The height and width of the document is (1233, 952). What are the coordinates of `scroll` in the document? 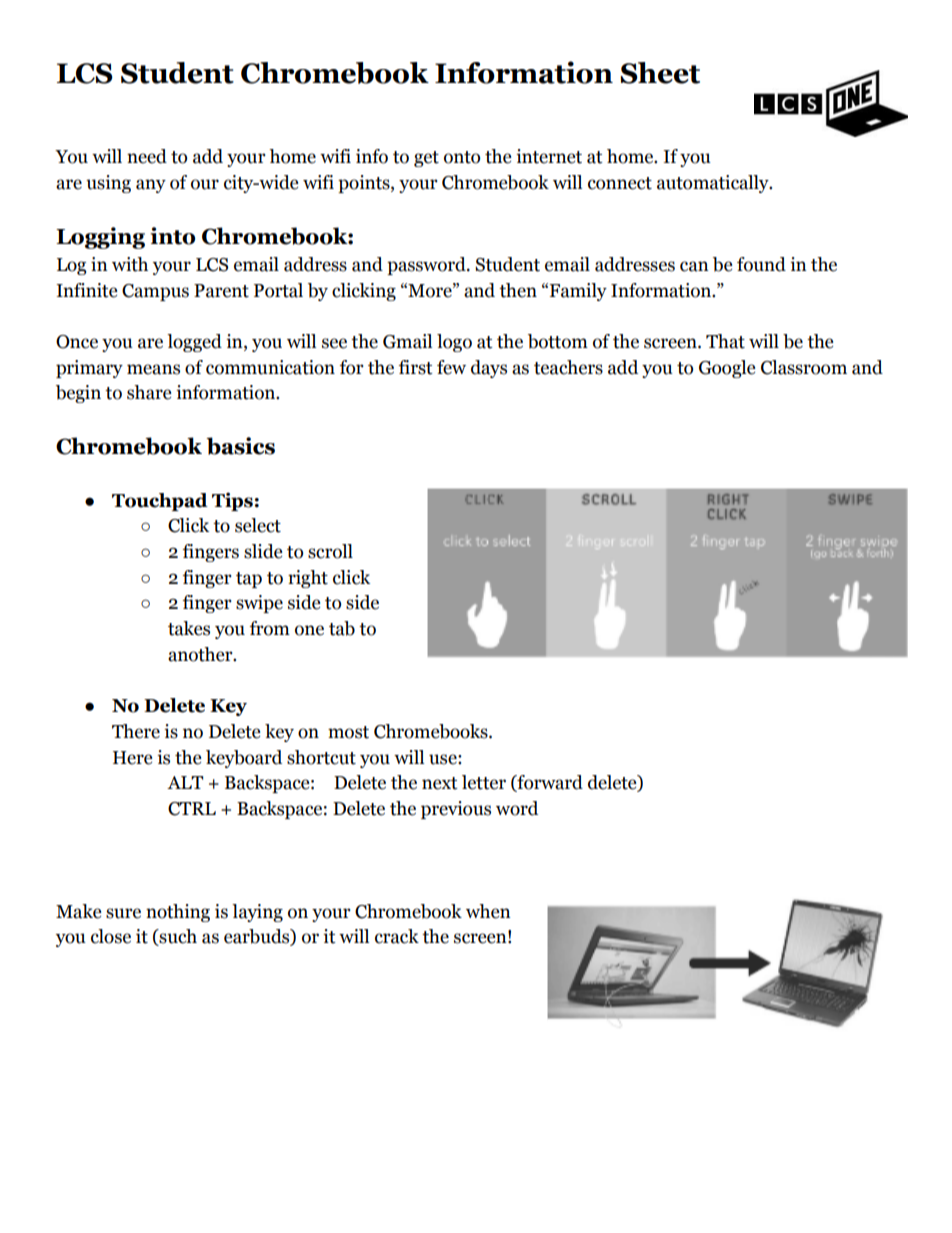 It's located at (330, 551).
